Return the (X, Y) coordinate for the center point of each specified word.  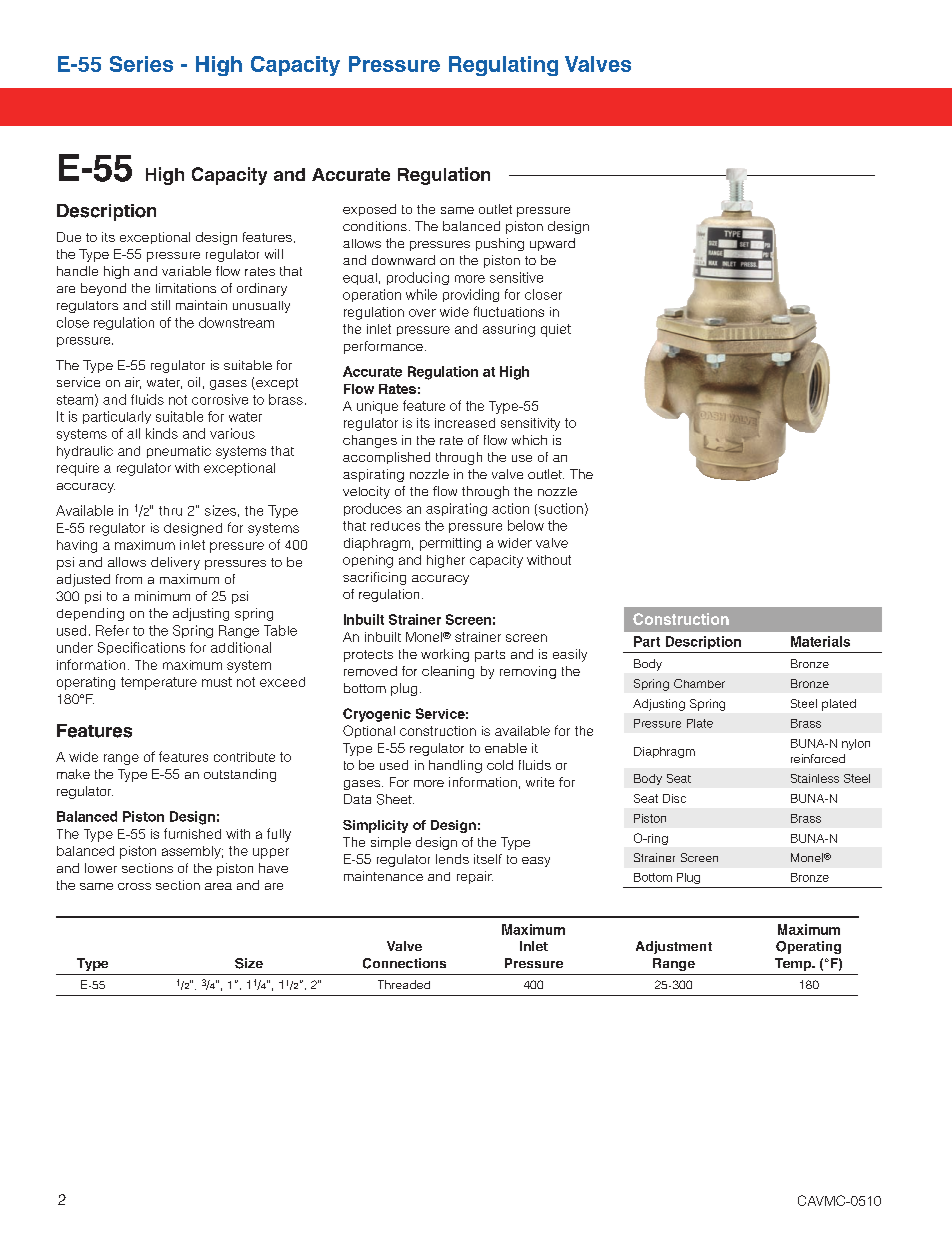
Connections (404, 963)
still (160, 305)
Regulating (503, 66)
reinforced (818, 758)
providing (471, 295)
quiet (556, 330)
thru (170, 511)
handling (455, 766)
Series (141, 64)
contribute (244, 757)
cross (134, 886)
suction (561, 508)
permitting (450, 544)
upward (552, 244)
